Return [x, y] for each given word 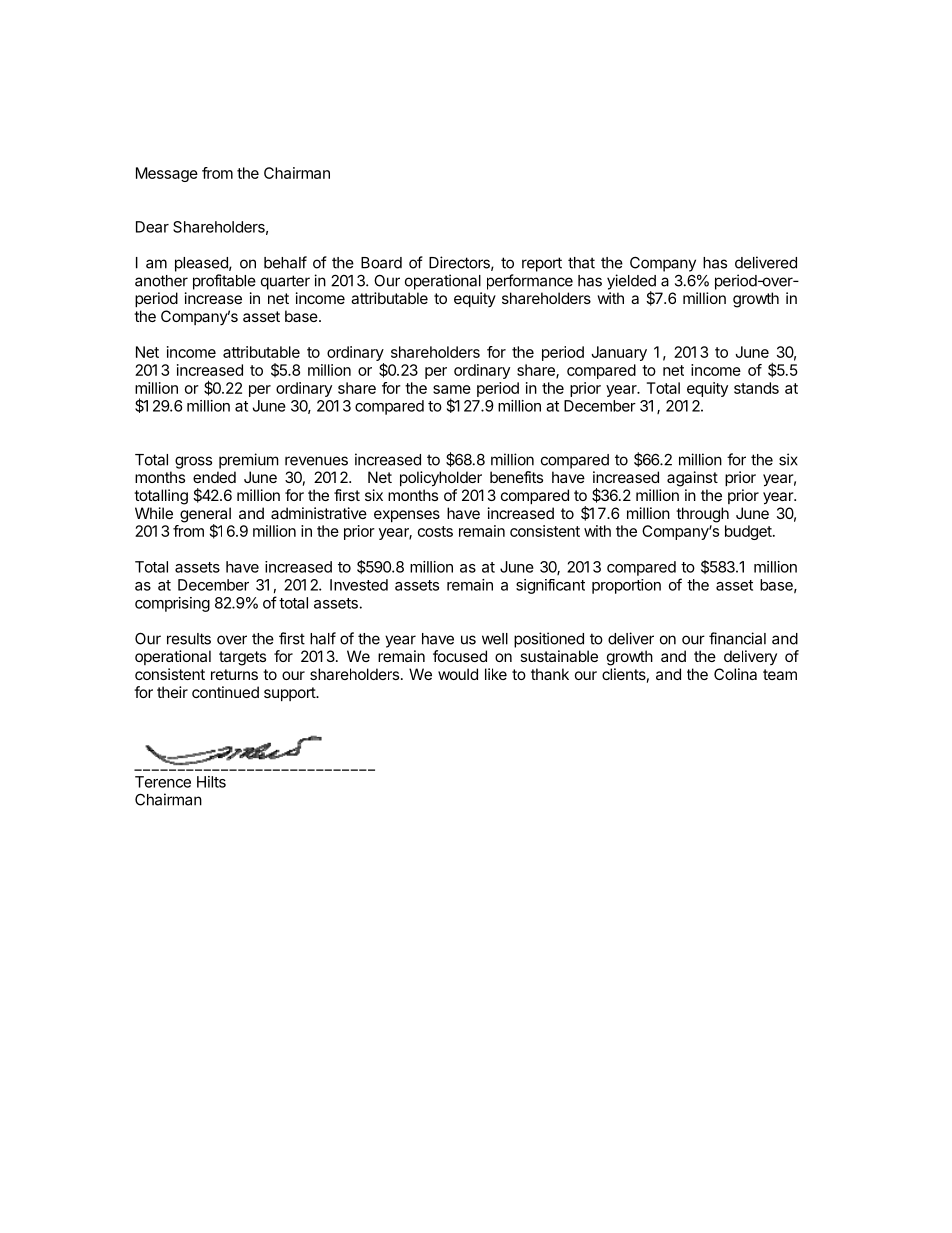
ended [214, 477]
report [542, 264]
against [692, 479]
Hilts [211, 782]
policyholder [441, 479]
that [581, 263]
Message [167, 174]
